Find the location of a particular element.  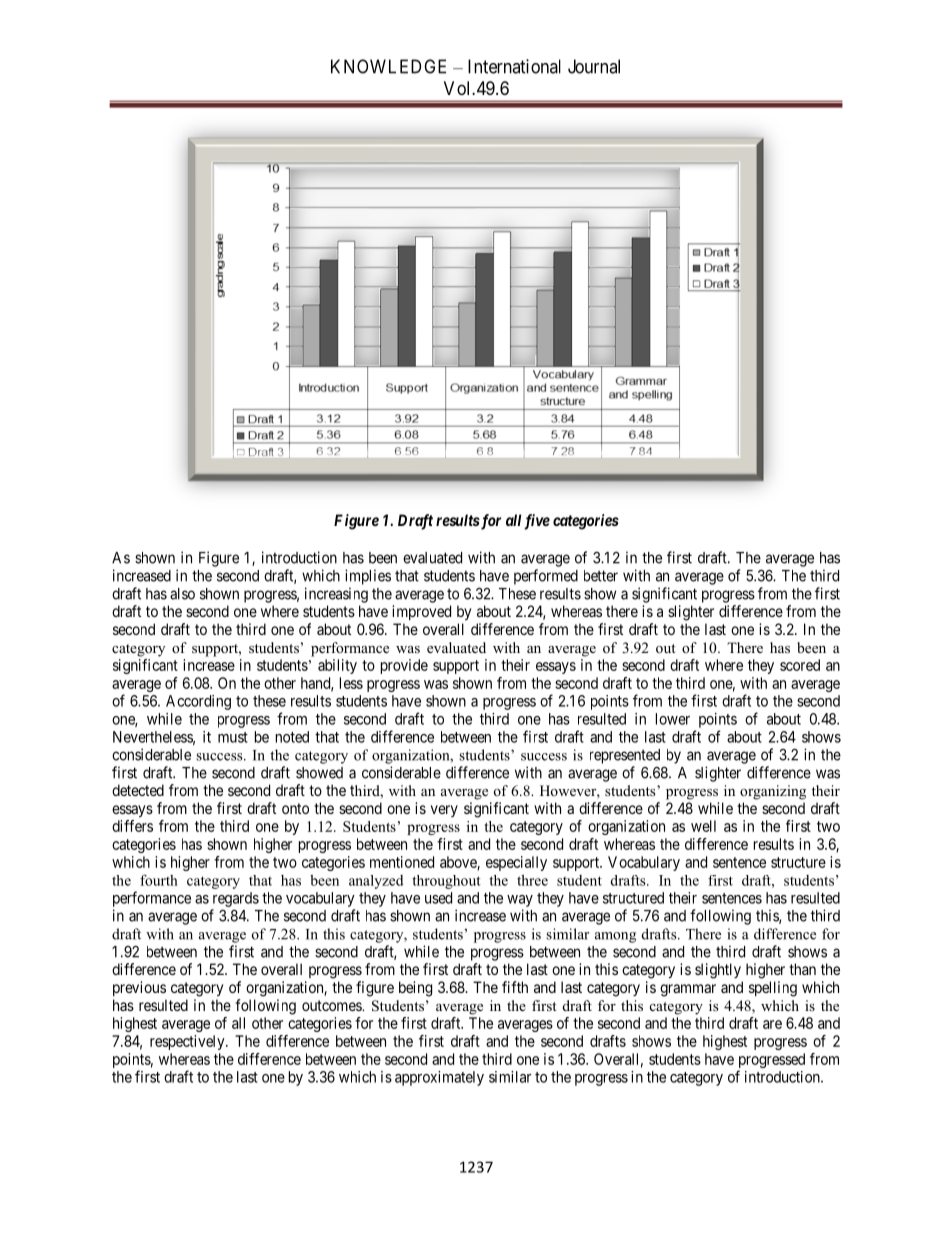

International is located at coordinates (514, 66).
